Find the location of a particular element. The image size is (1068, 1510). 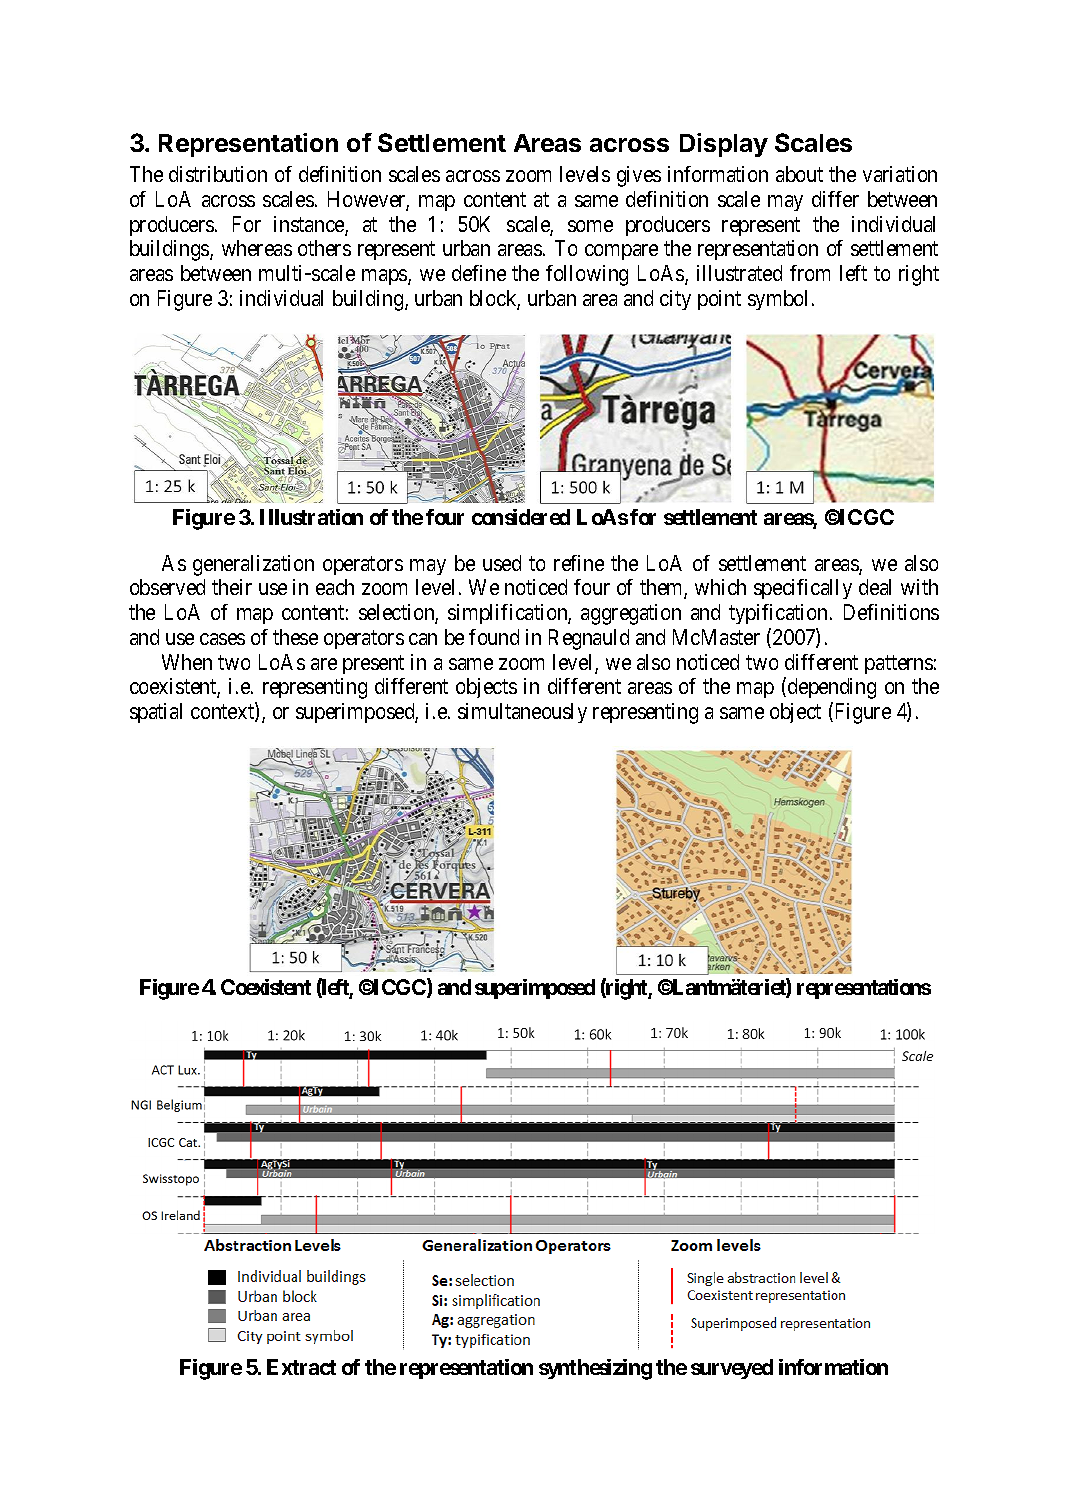

spatial is located at coordinates (156, 713).
